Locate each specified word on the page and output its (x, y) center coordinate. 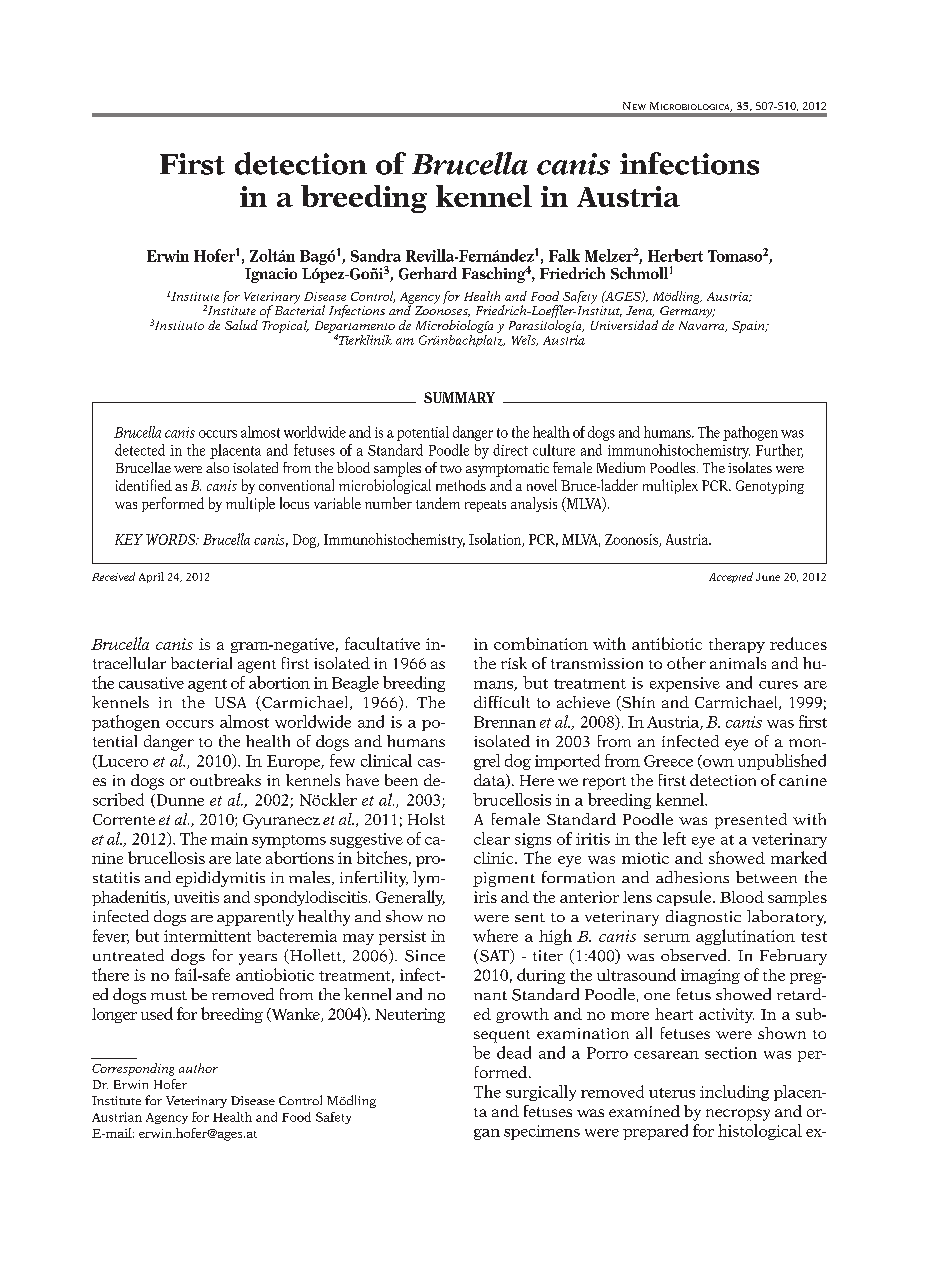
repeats (485, 506)
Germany (687, 313)
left (674, 838)
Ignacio (271, 275)
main (229, 839)
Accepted (731, 577)
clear (492, 838)
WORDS (172, 539)
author (198, 1068)
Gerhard (428, 273)
